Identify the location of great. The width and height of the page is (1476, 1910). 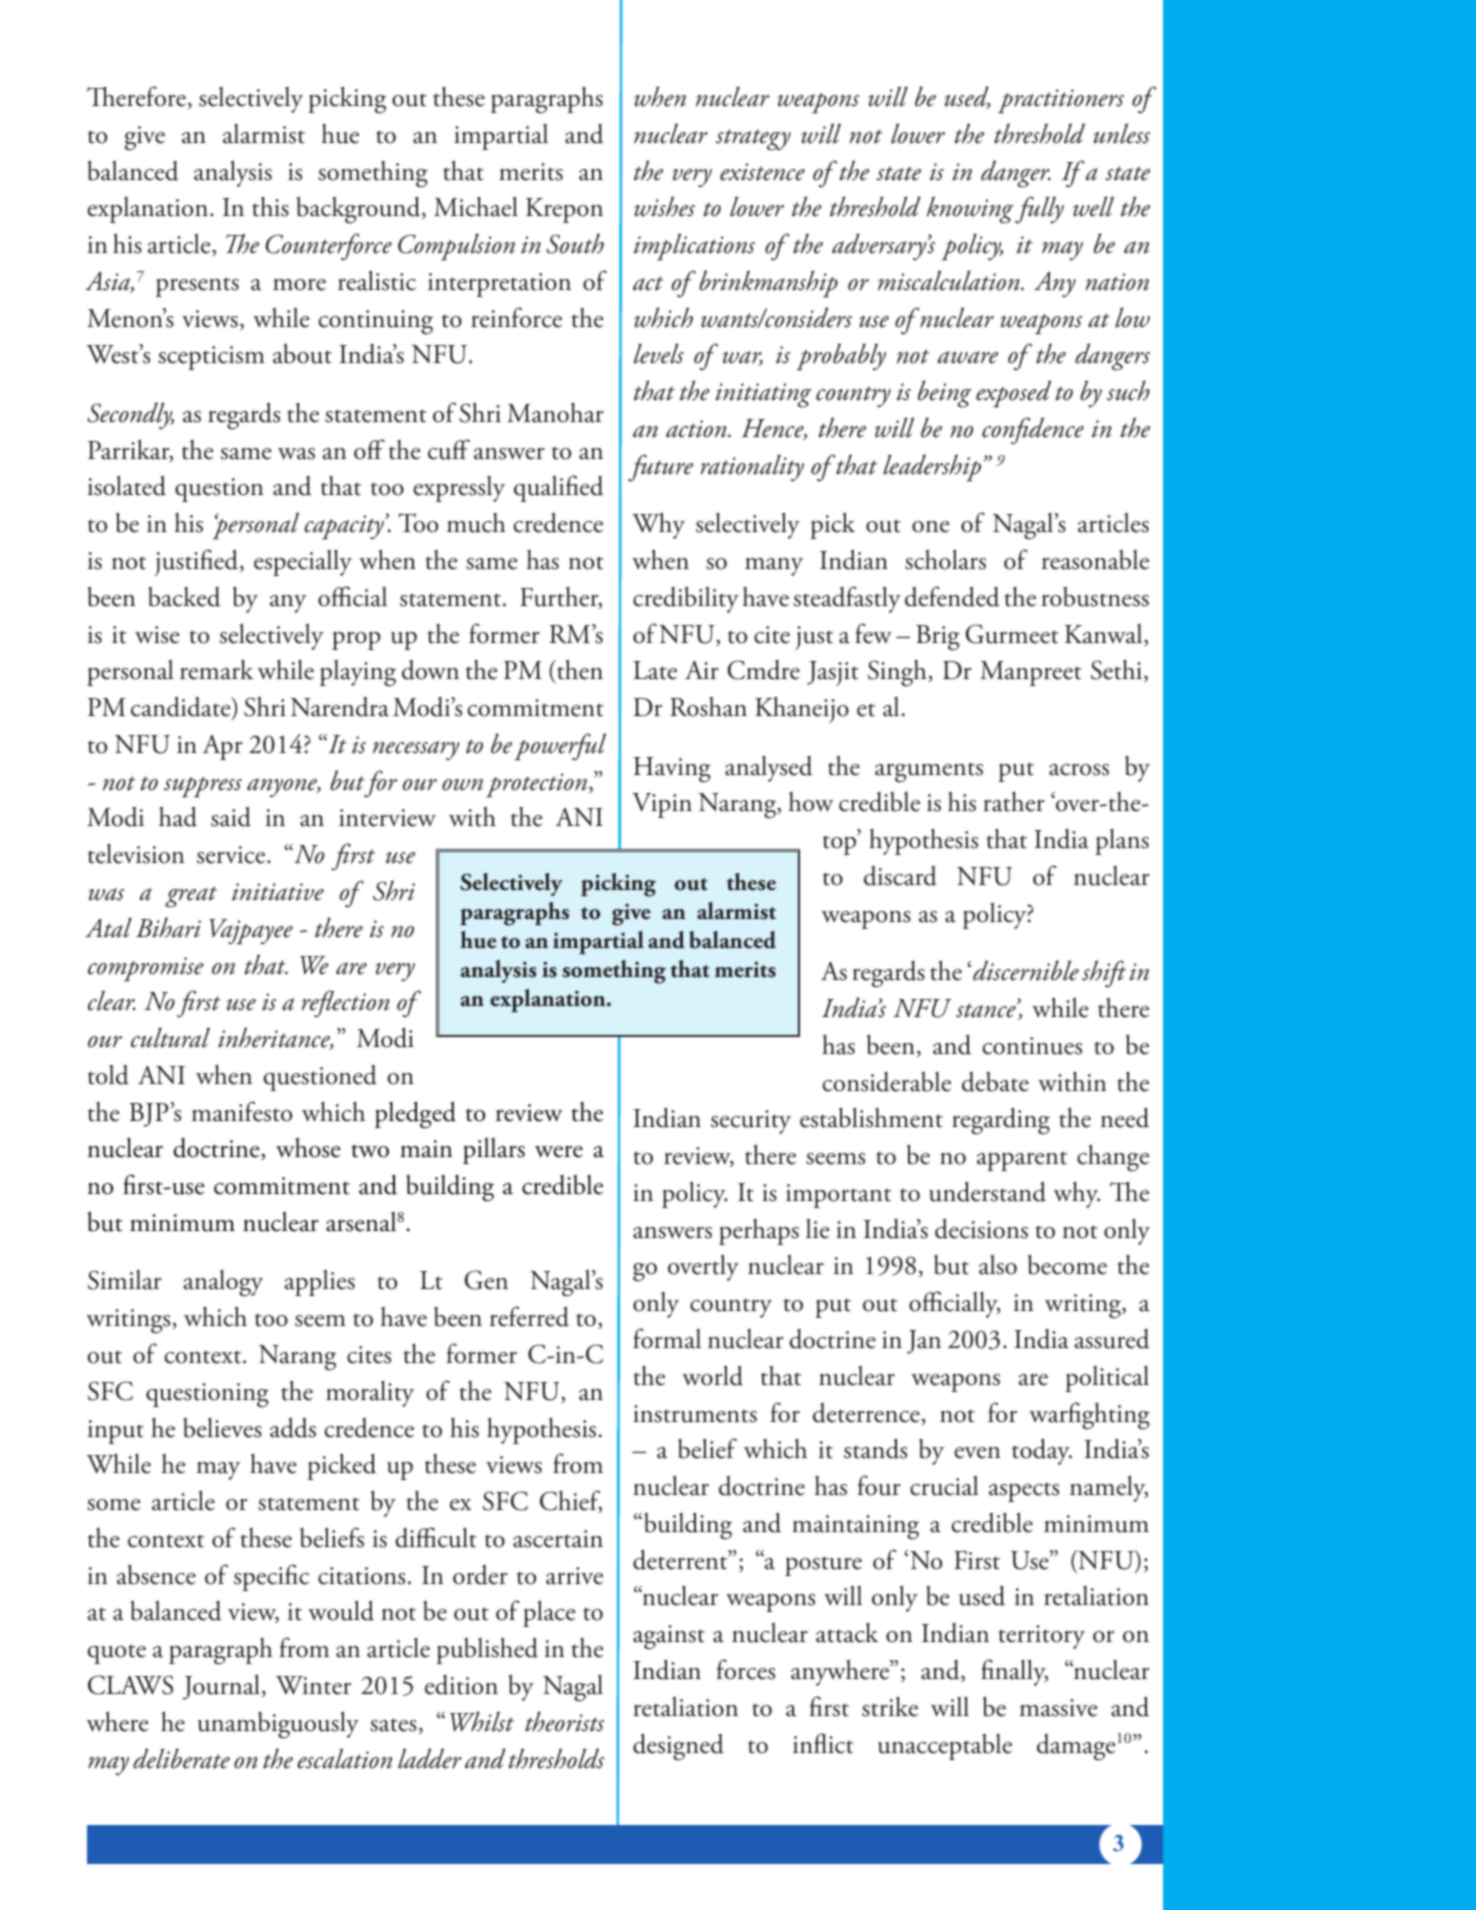
(191, 897).
